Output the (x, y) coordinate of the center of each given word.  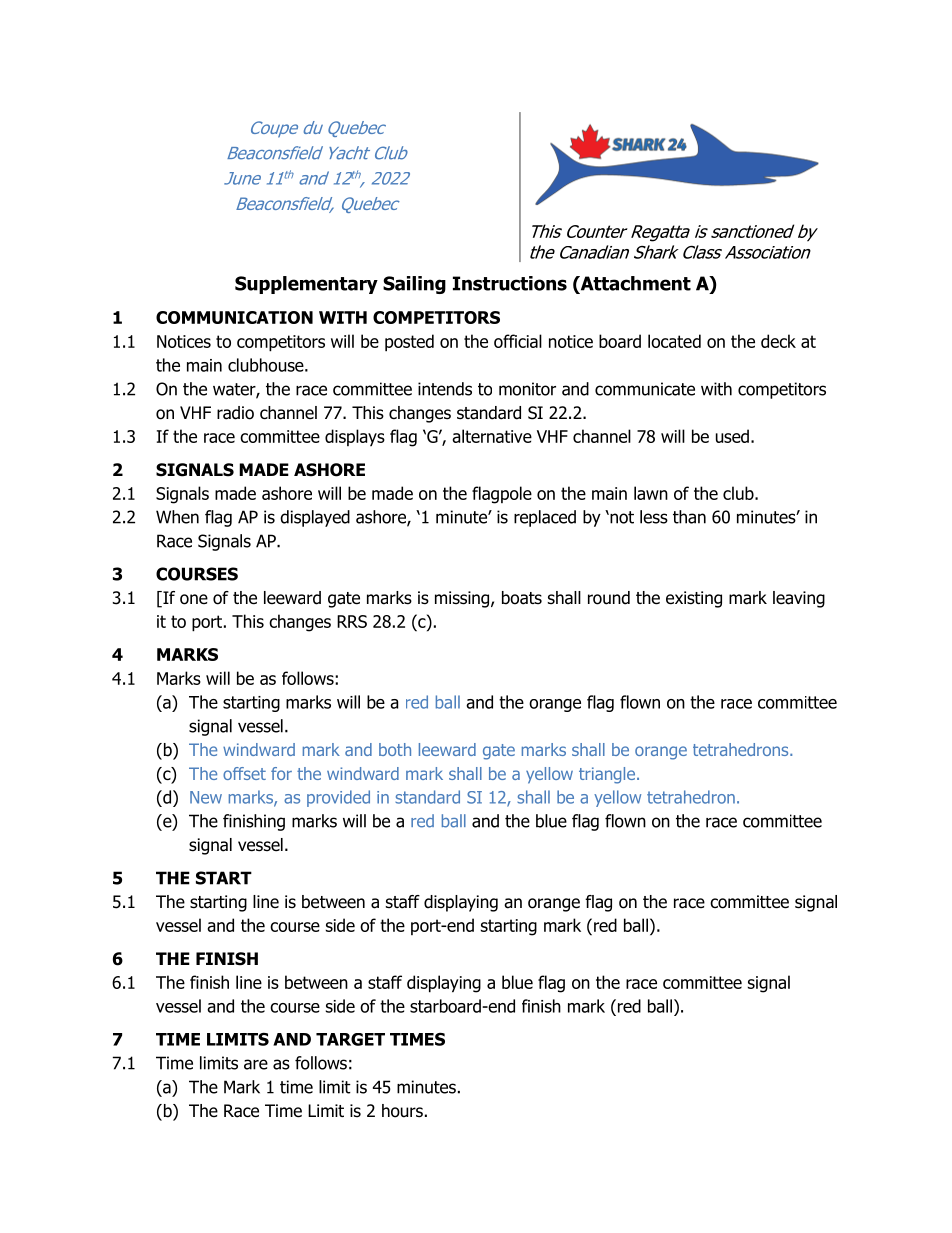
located (674, 341)
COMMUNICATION (234, 317)
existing (694, 599)
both (395, 749)
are (256, 1064)
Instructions (510, 283)
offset (244, 773)
